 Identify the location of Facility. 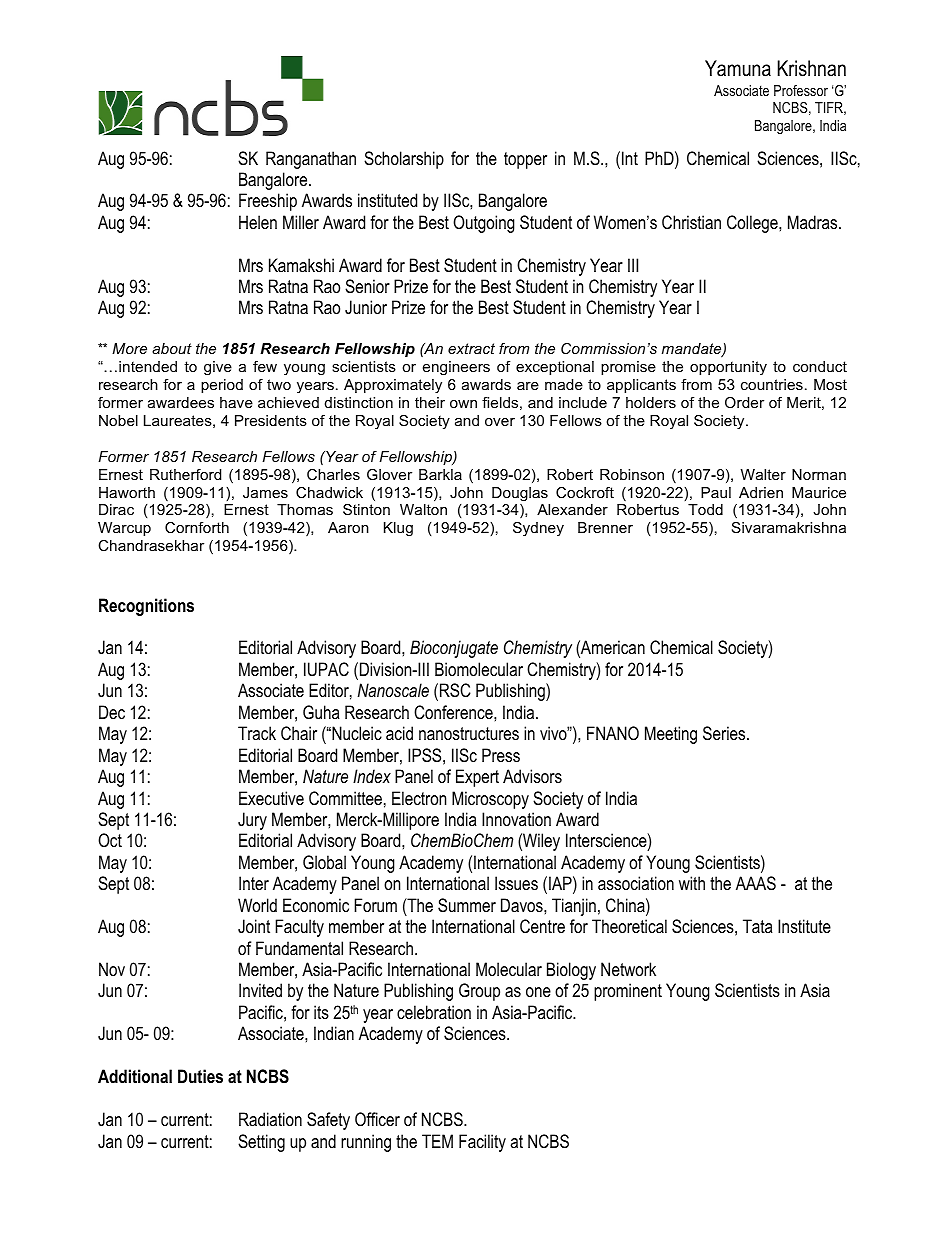
(482, 1143).
